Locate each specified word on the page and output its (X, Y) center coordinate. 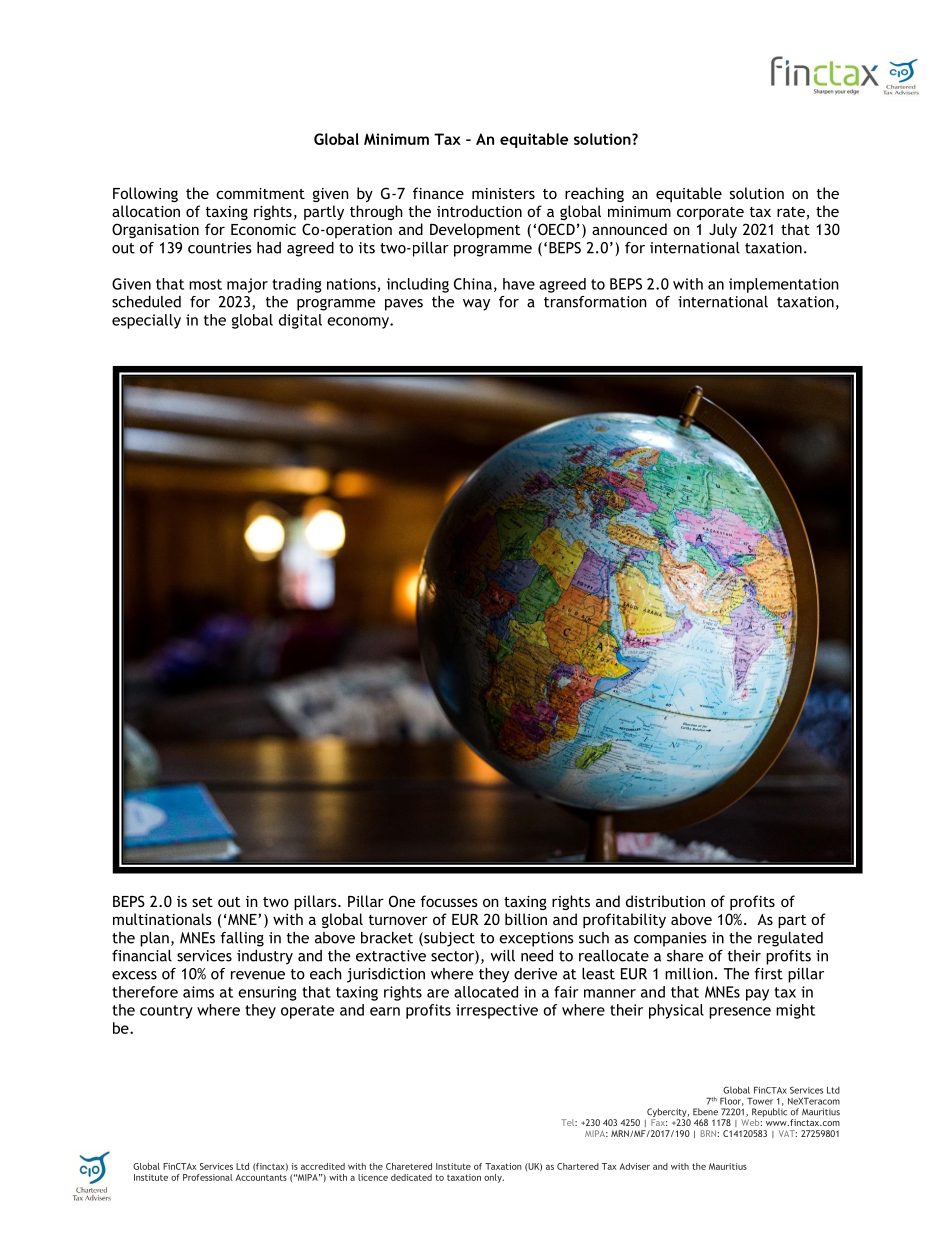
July (723, 230)
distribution (665, 901)
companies (670, 939)
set (202, 902)
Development (475, 230)
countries (220, 248)
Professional (208, 1177)
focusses (449, 901)
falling (242, 939)
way (476, 305)
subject (448, 939)
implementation (784, 285)
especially (146, 321)
